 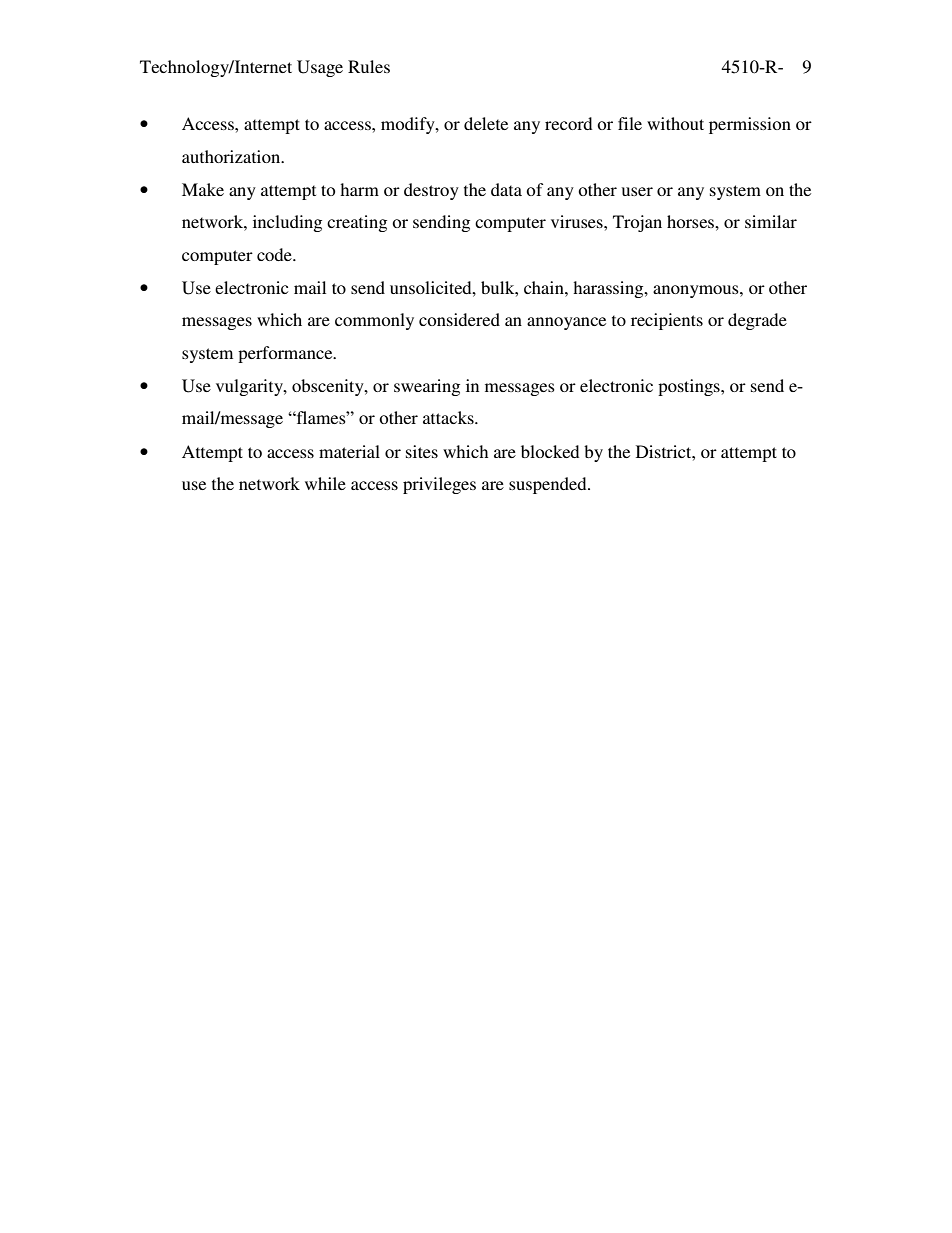 I want to click on Usage, so click(x=320, y=68).
